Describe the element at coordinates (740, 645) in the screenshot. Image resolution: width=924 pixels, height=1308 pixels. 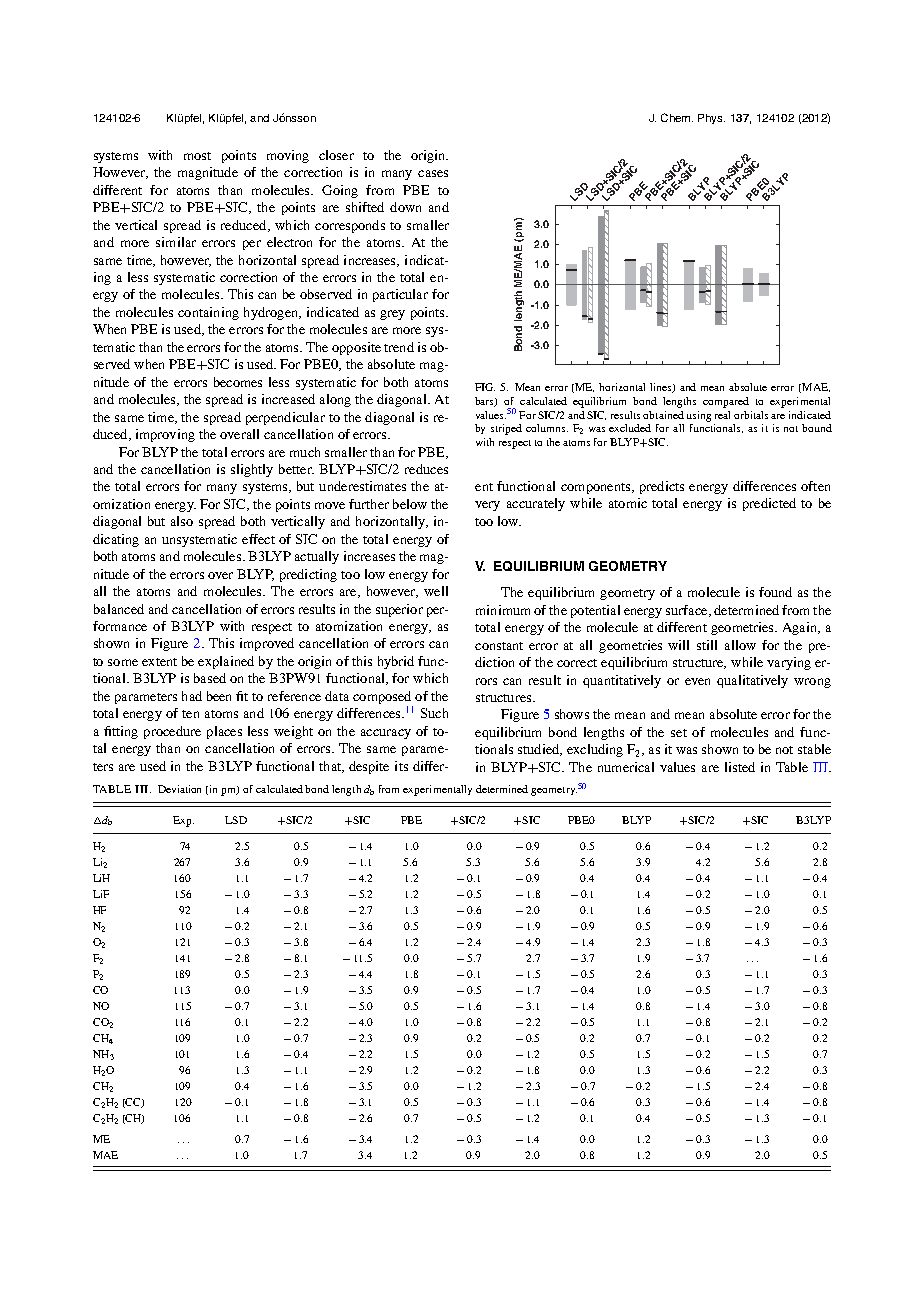
I see `allow` at that location.
